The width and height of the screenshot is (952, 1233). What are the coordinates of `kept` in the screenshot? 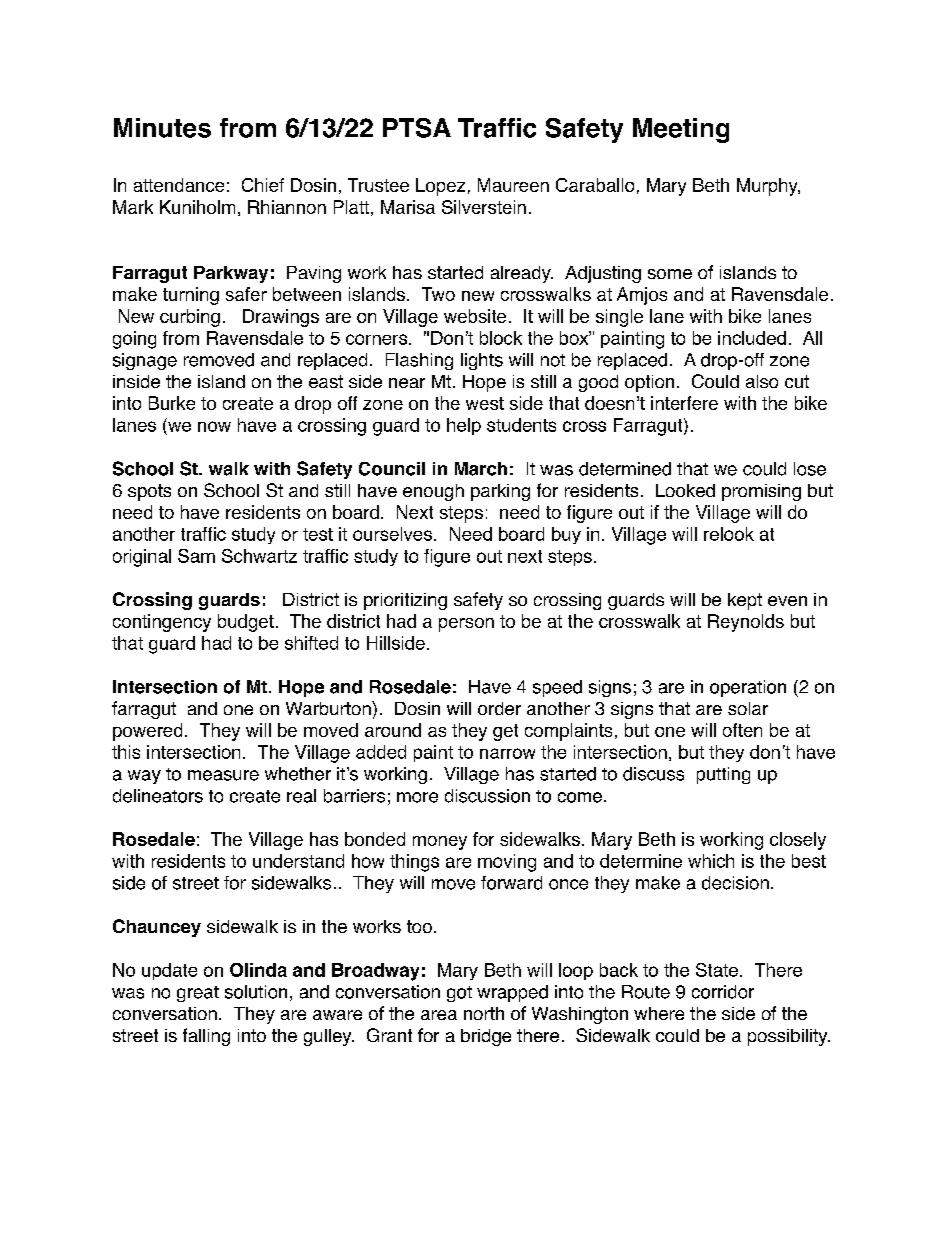 It's located at (745, 601).
